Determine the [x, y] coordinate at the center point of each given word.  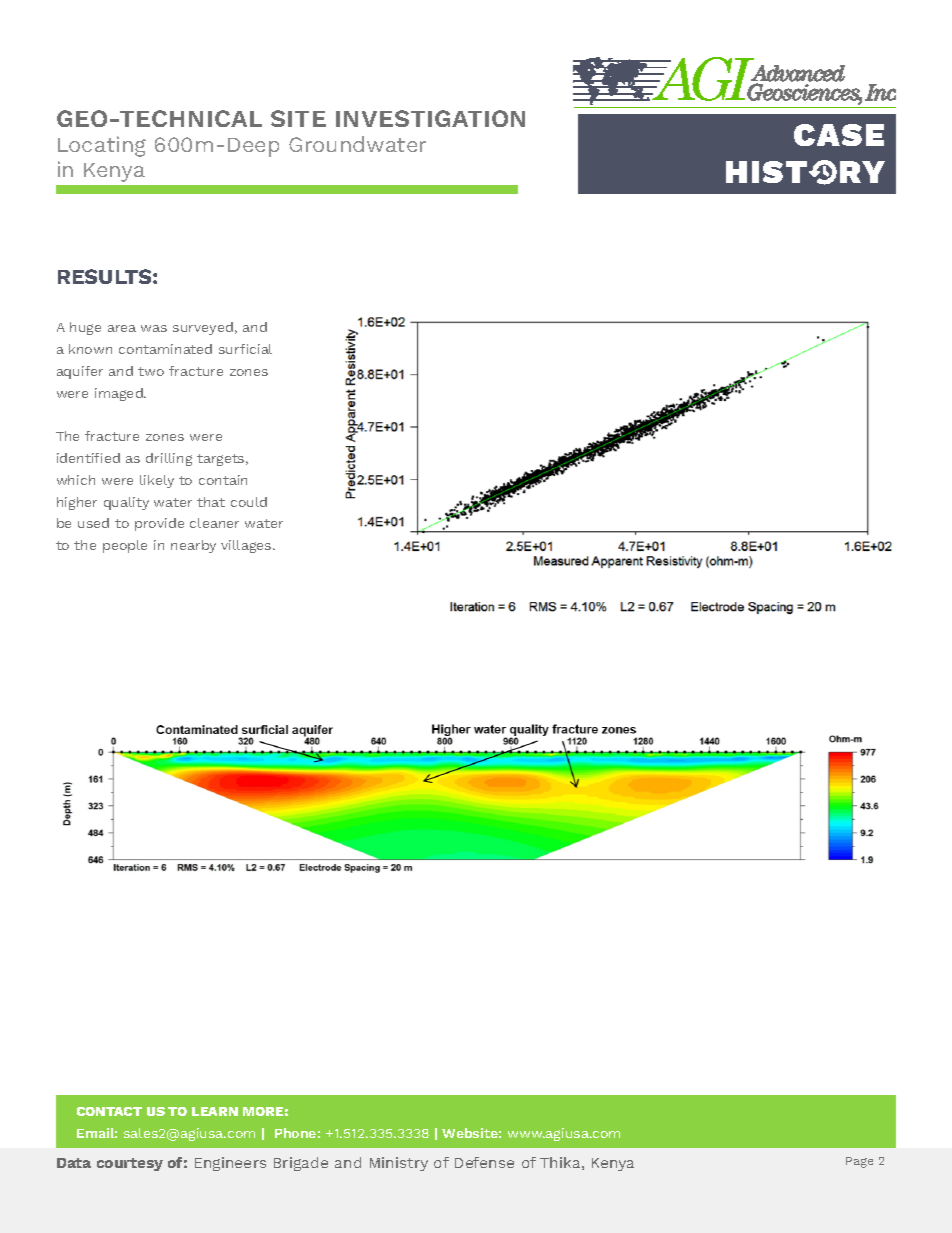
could [249, 502]
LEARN [215, 1111]
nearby [193, 546]
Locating [102, 146]
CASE [839, 135]
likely [157, 481]
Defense [484, 1162]
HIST [768, 172]
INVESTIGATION [430, 118]
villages [247, 546]
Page [859, 1162]
